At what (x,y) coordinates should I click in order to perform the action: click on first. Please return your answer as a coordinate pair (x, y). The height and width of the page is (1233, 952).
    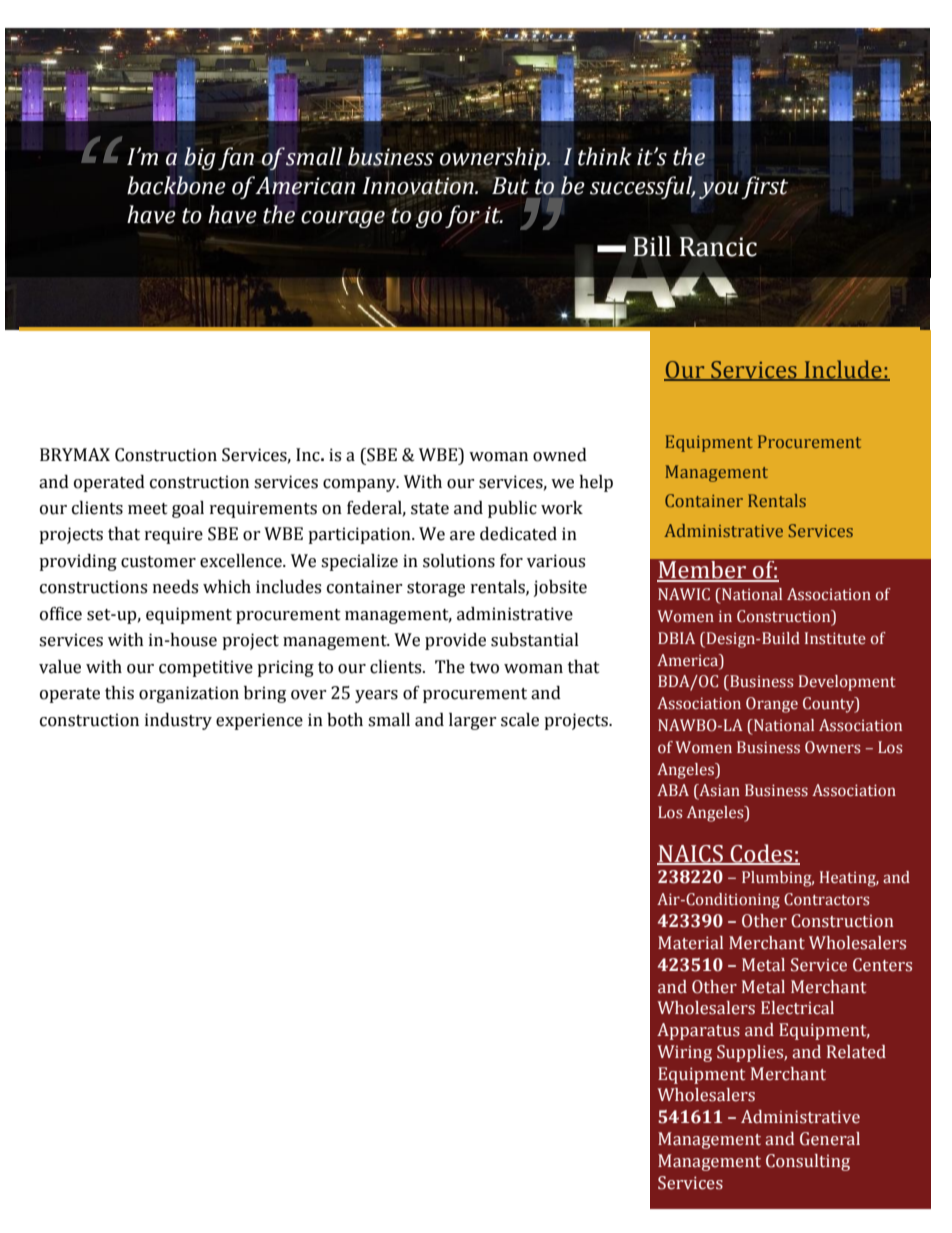
    Looking at the image, I should click on (765, 187).
